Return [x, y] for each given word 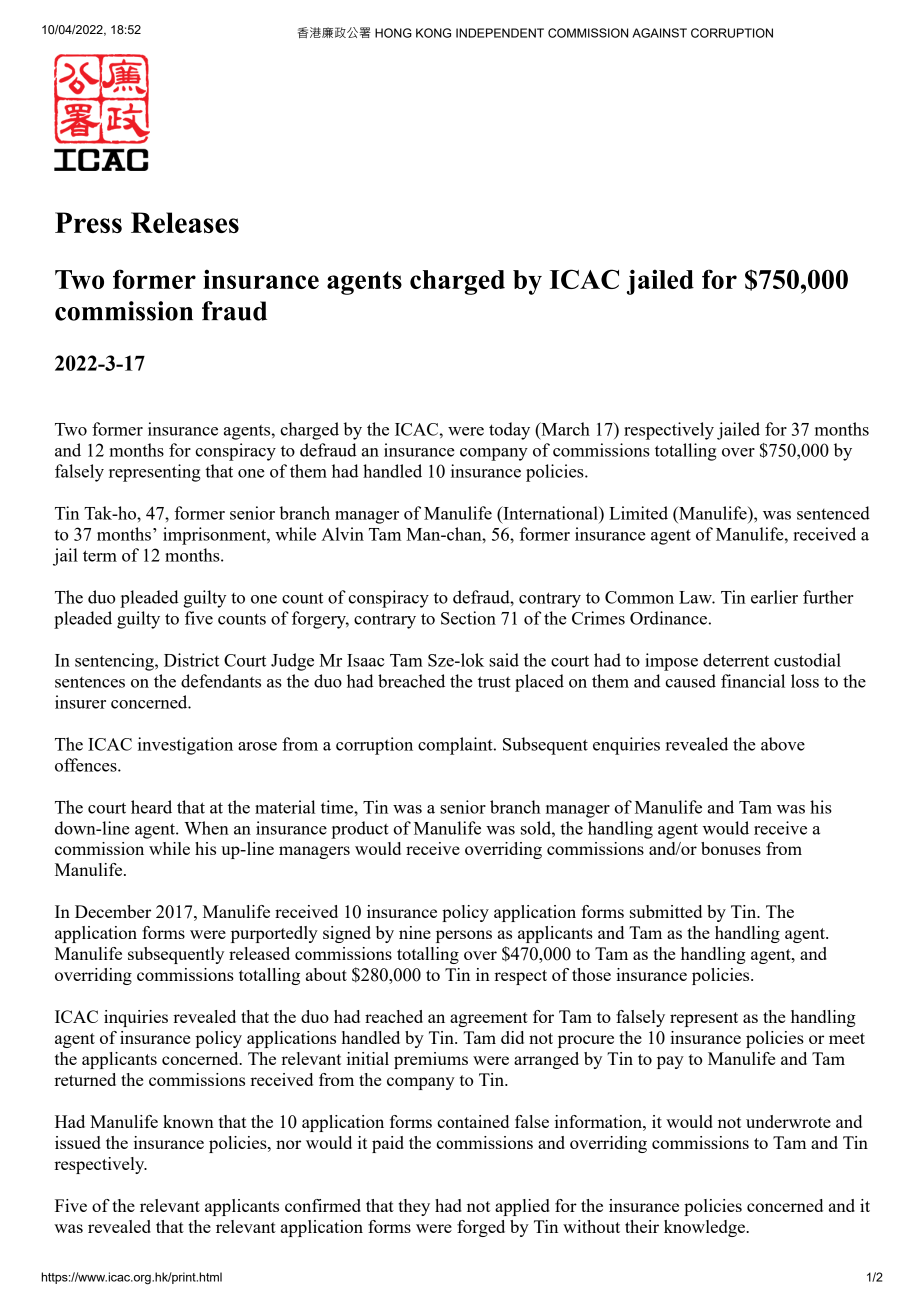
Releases [185, 222]
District [191, 660]
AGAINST [659, 33]
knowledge [705, 1228]
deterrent [736, 660]
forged [481, 1228]
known [188, 1121]
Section [468, 618]
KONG [433, 33]
